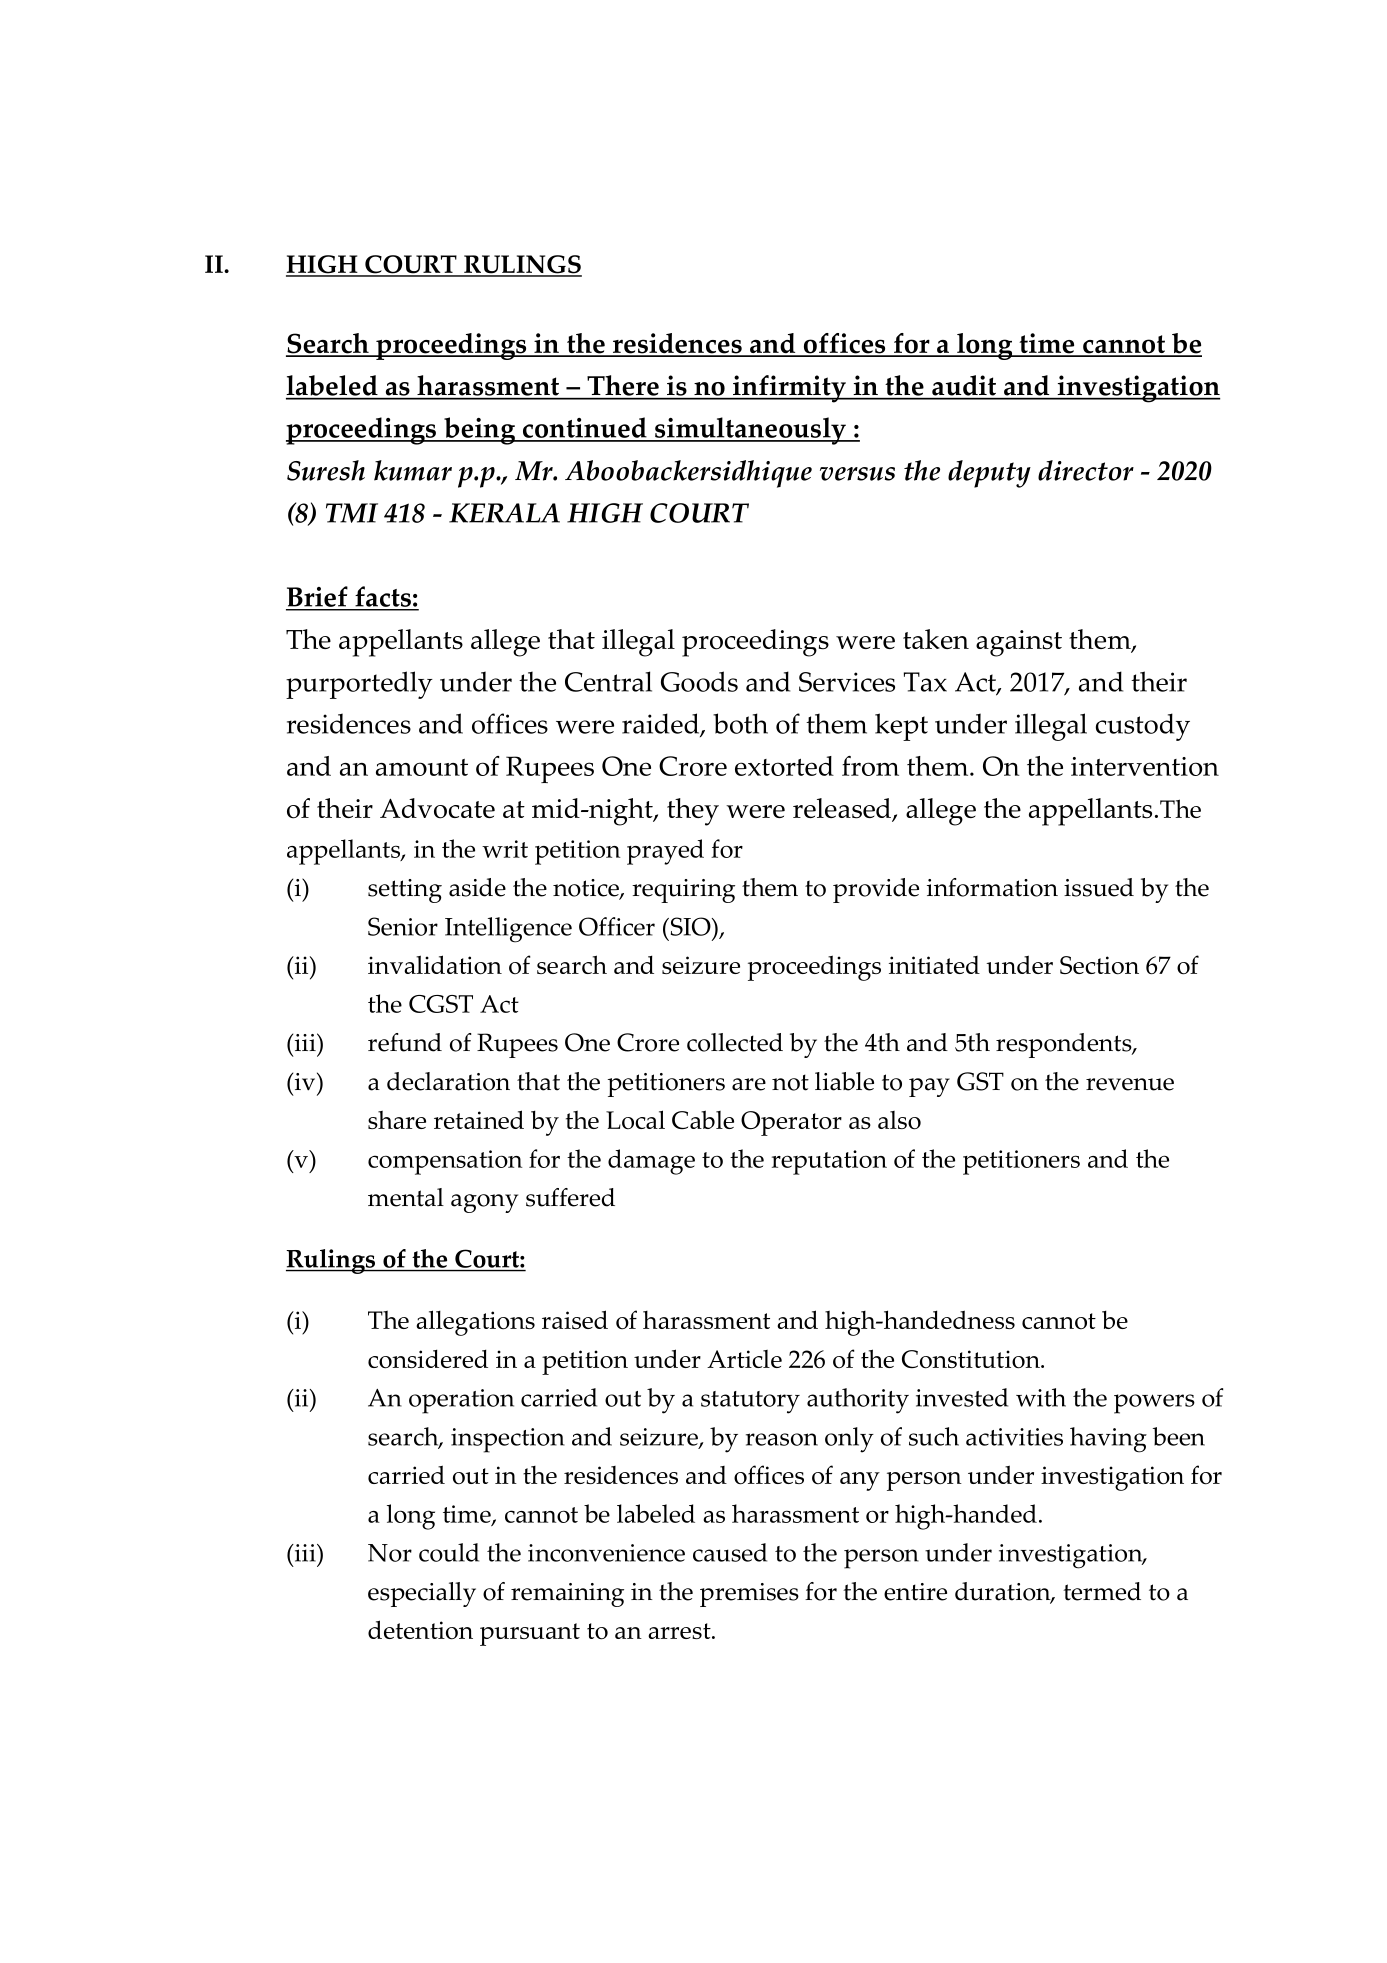  Describe the element at coordinates (479, 431) in the screenshot. I see `being` at that location.
